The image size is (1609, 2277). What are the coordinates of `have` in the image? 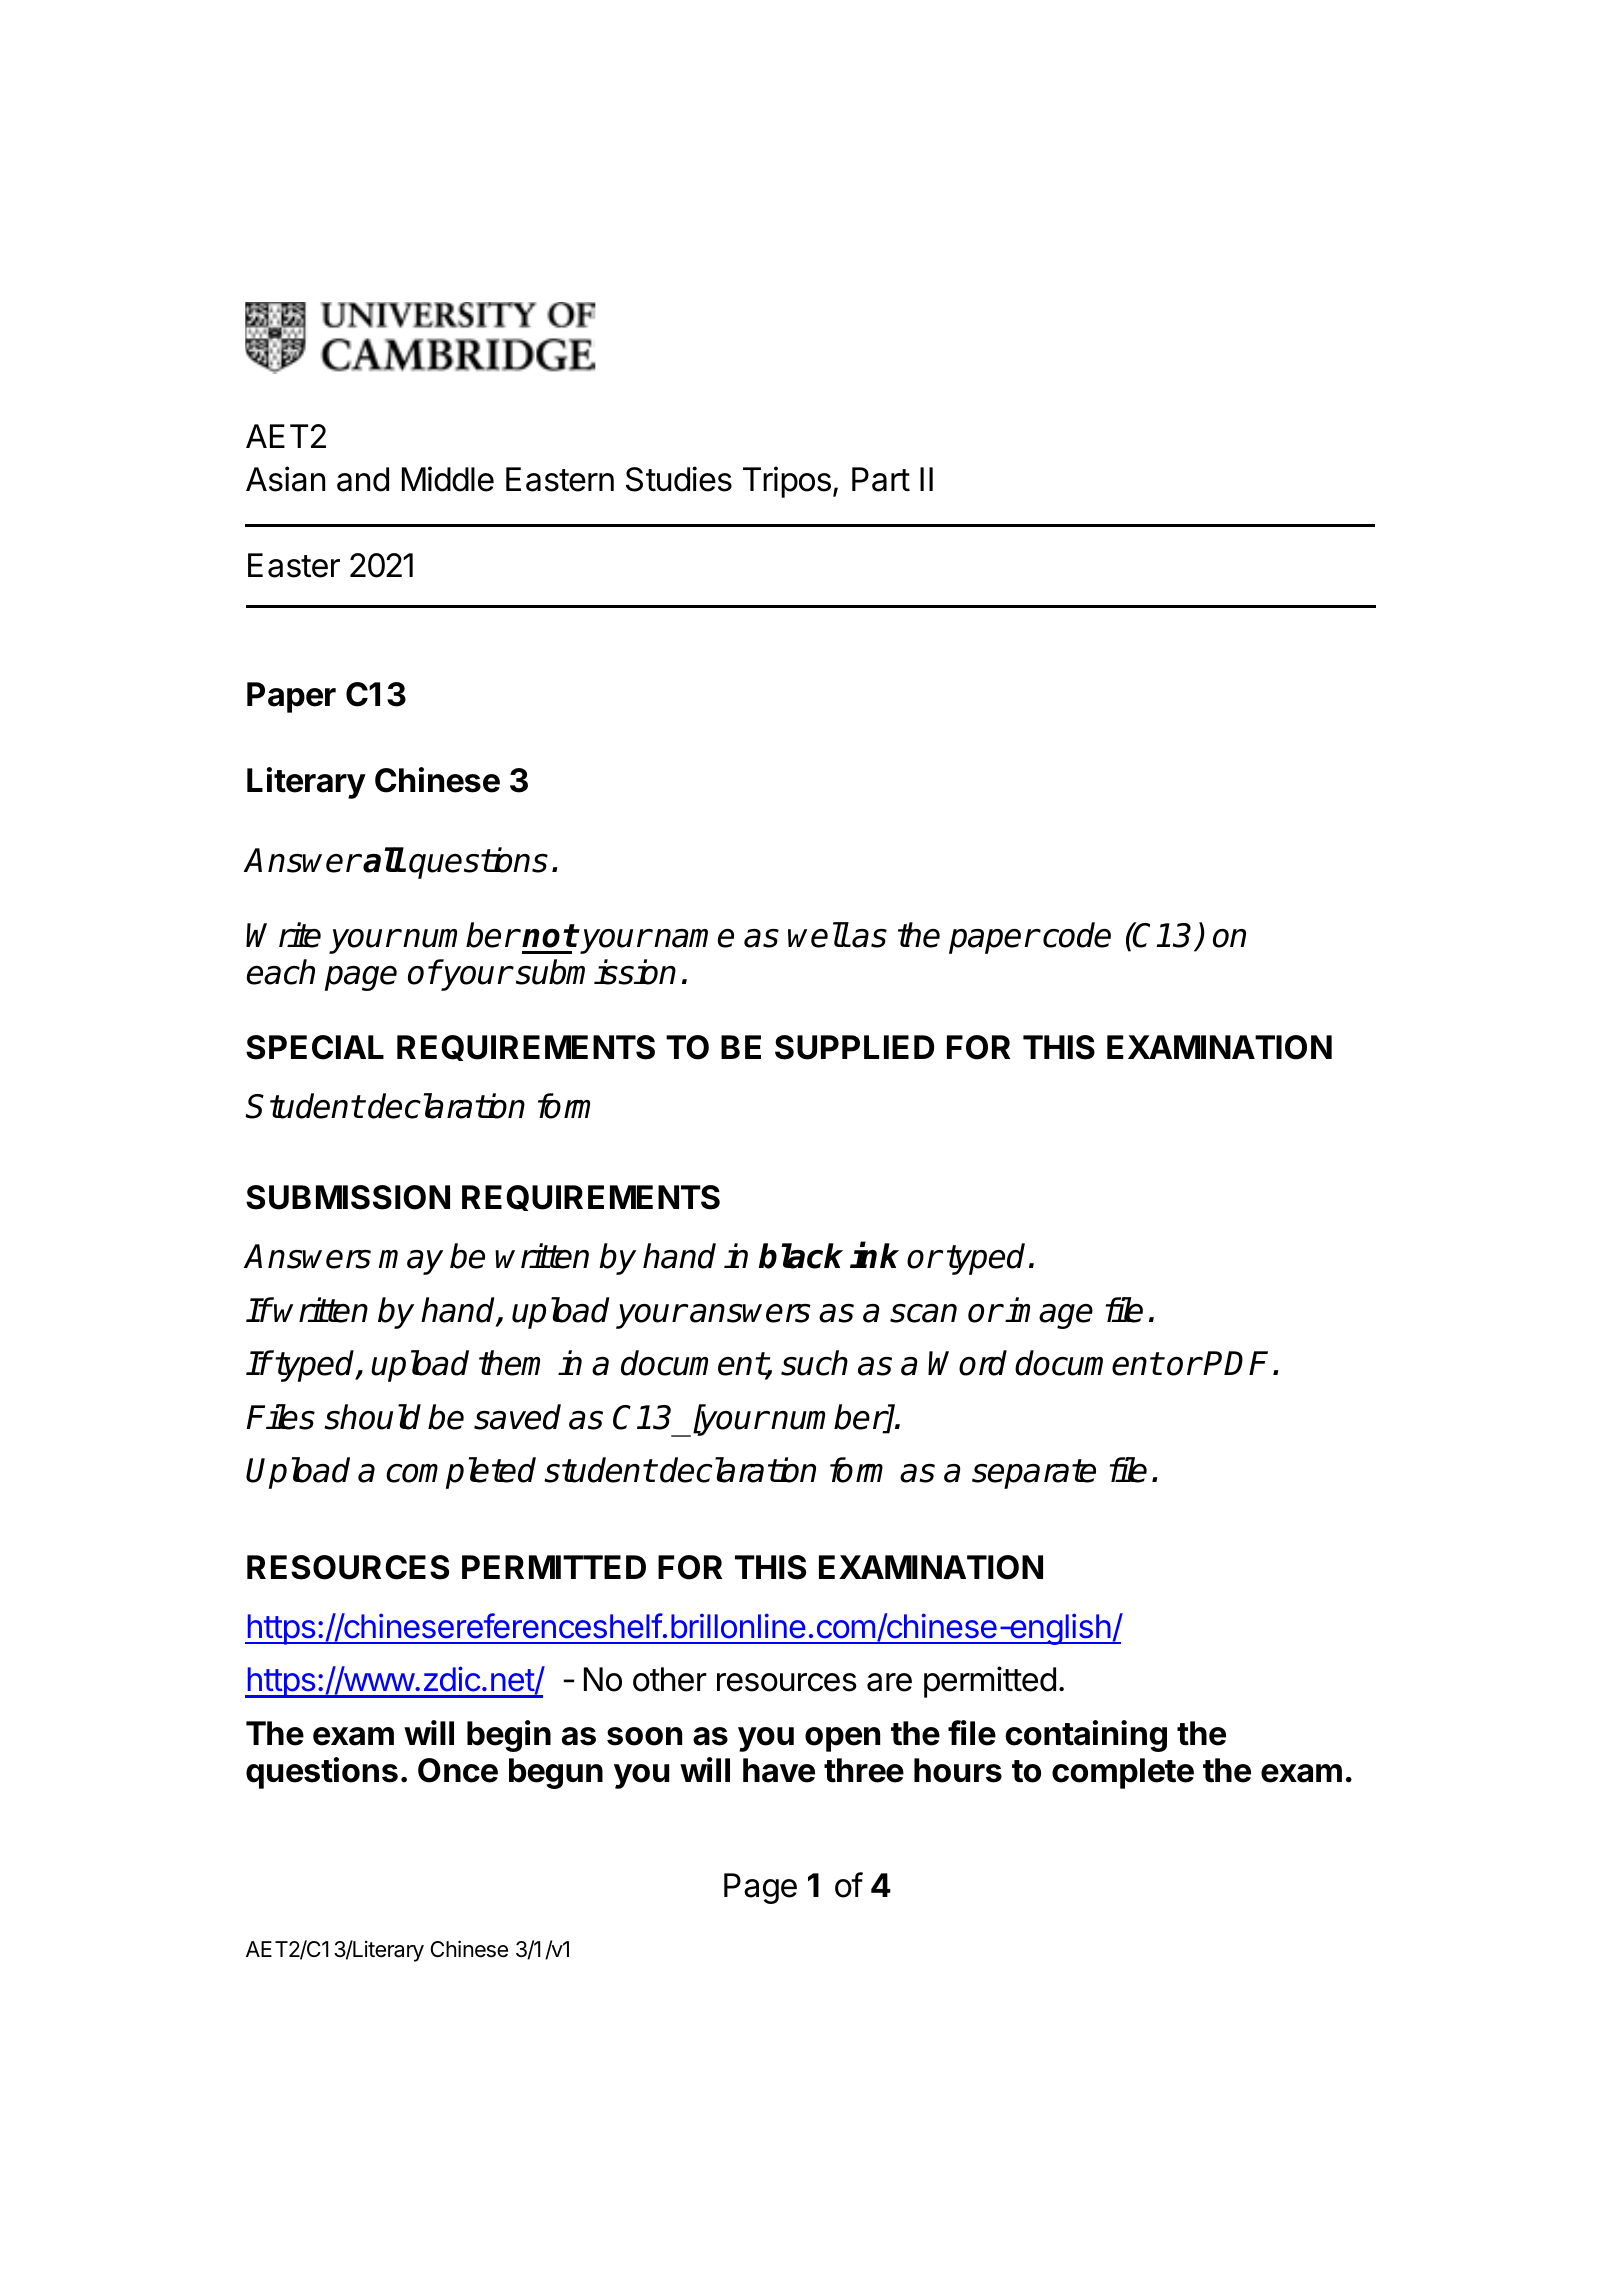 It's located at (779, 1770).
